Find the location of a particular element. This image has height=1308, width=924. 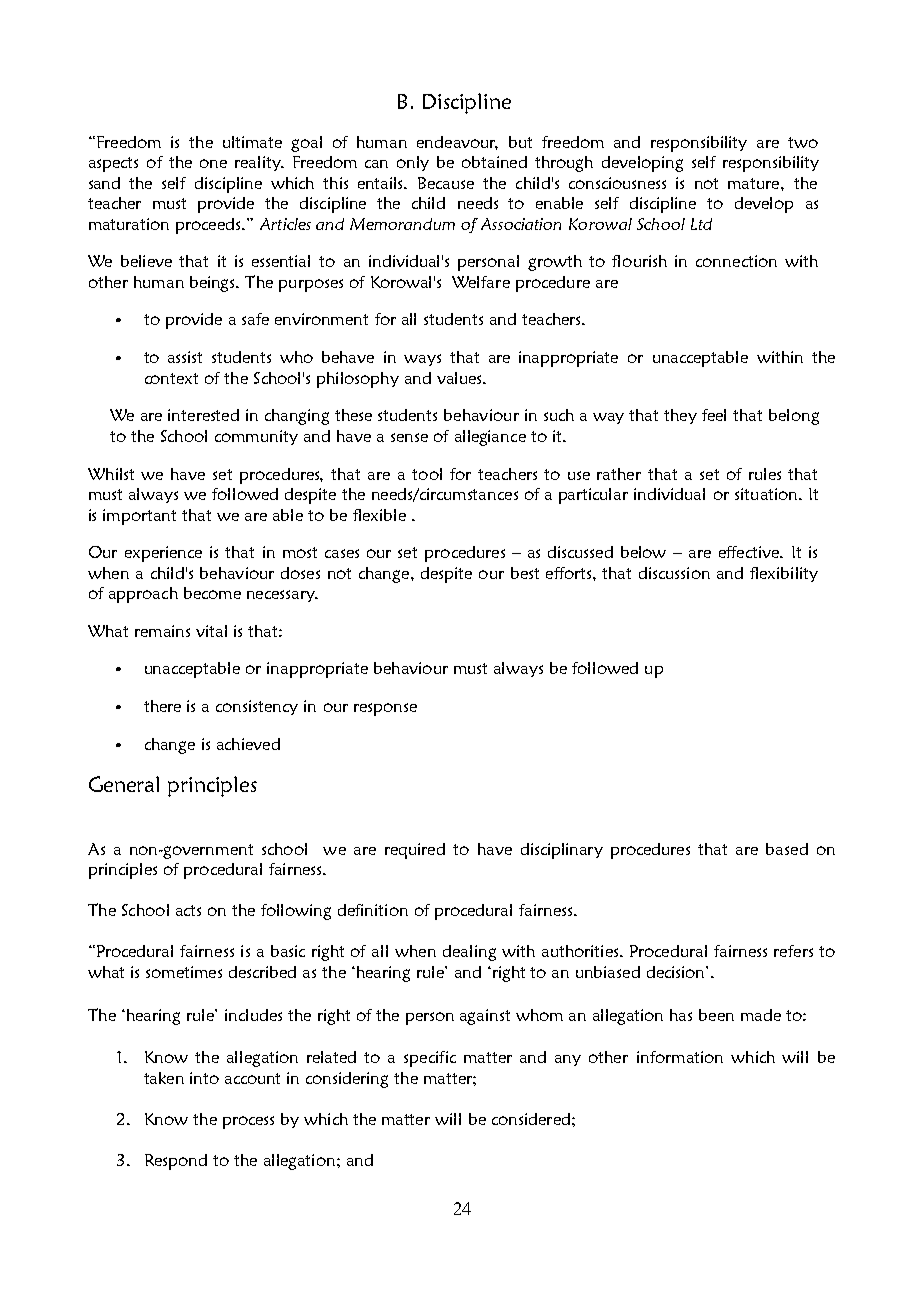

vital is located at coordinates (211, 631).
